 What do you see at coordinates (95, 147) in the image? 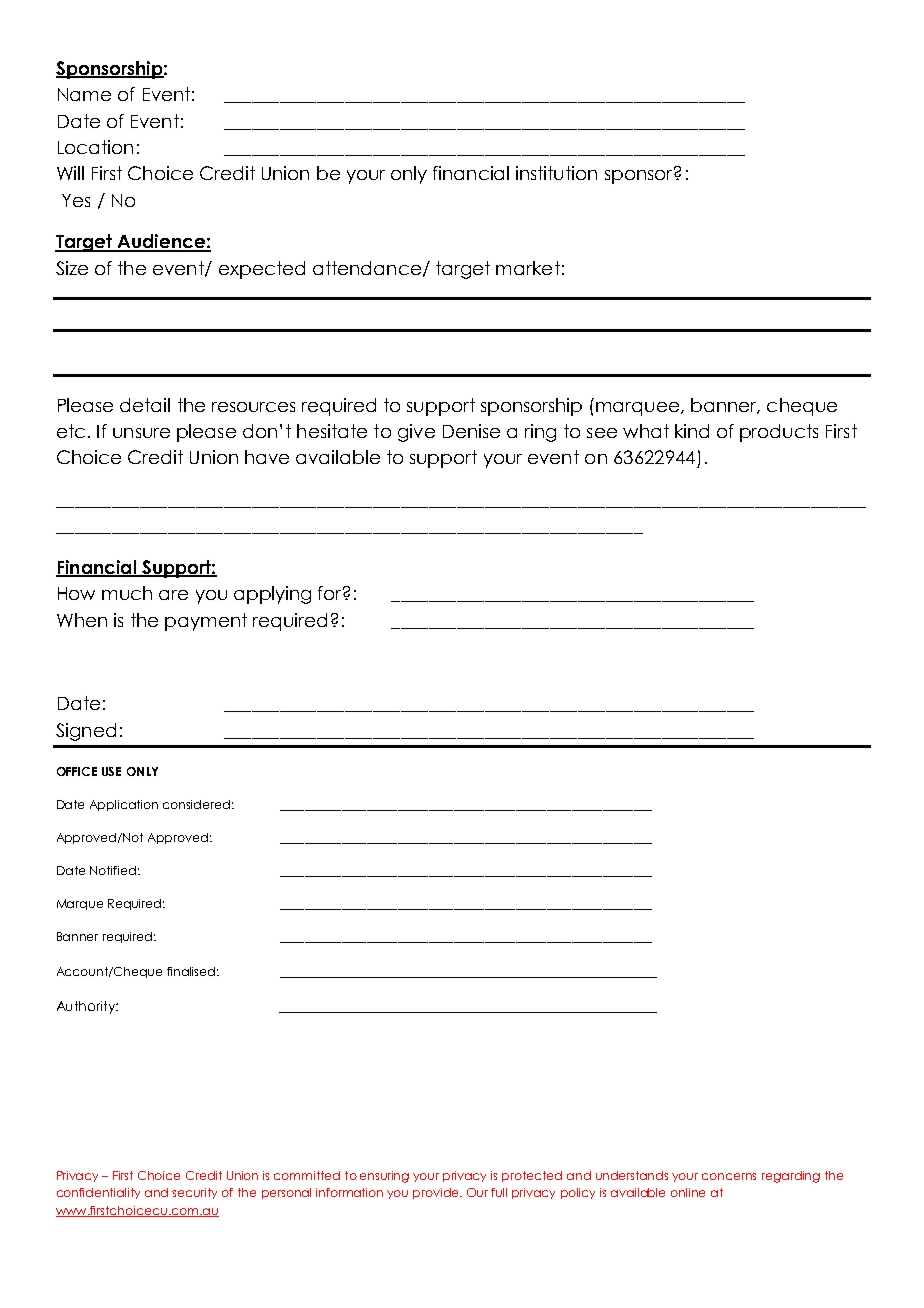
I see `Location` at bounding box center [95, 147].
